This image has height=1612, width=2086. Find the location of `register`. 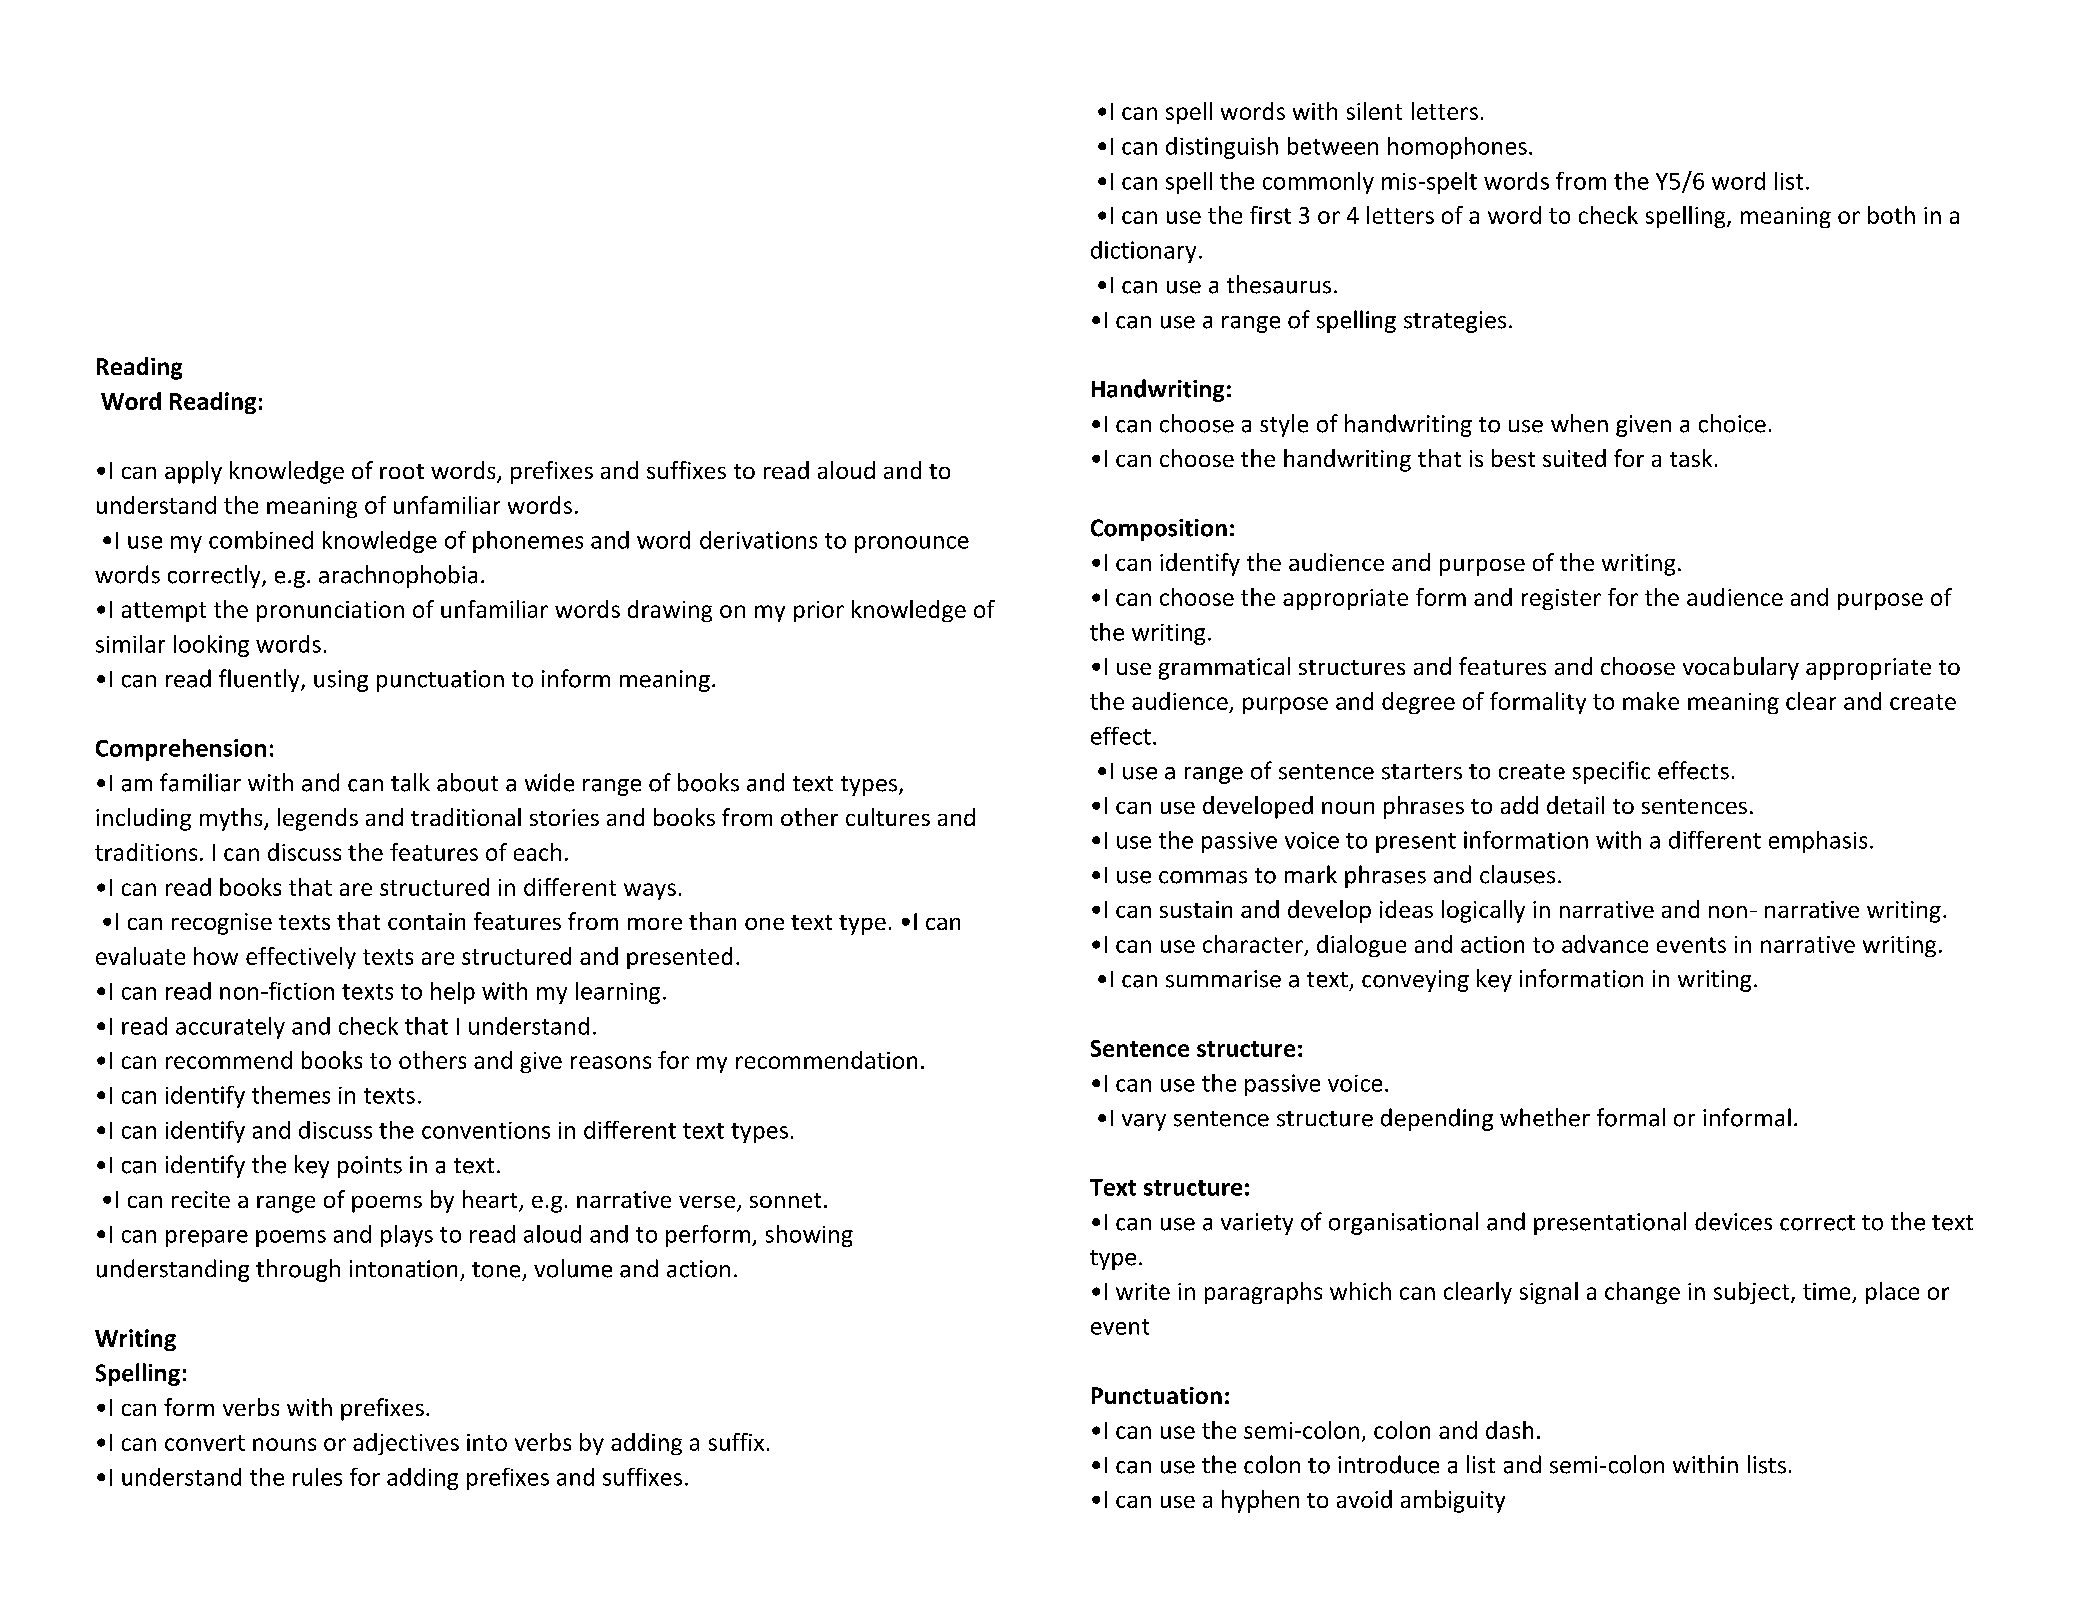

register is located at coordinates (1561, 599).
